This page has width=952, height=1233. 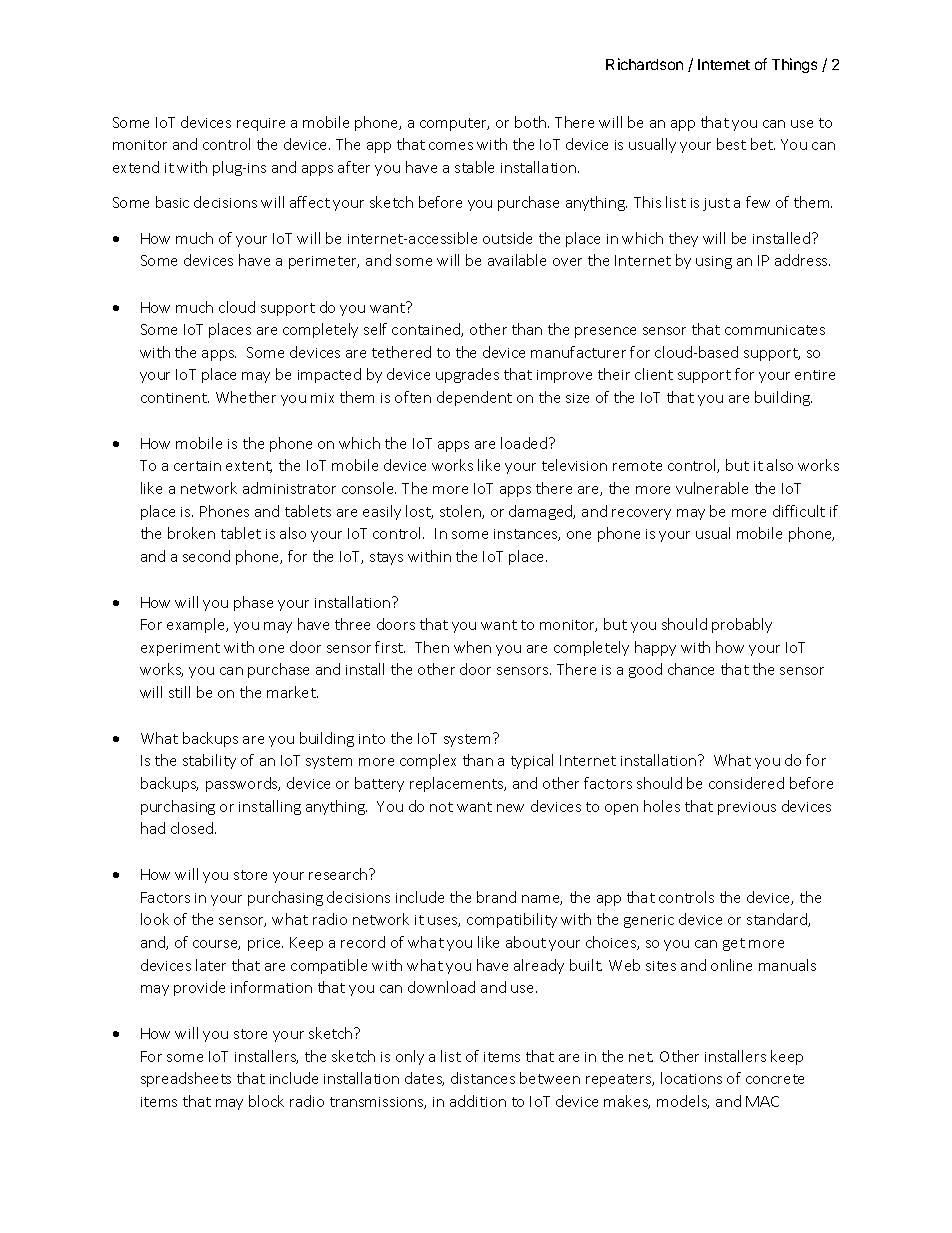 What do you see at coordinates (186, 1079) in the page?
I see `spreadsheets` at bounding box center [186, 1079].
